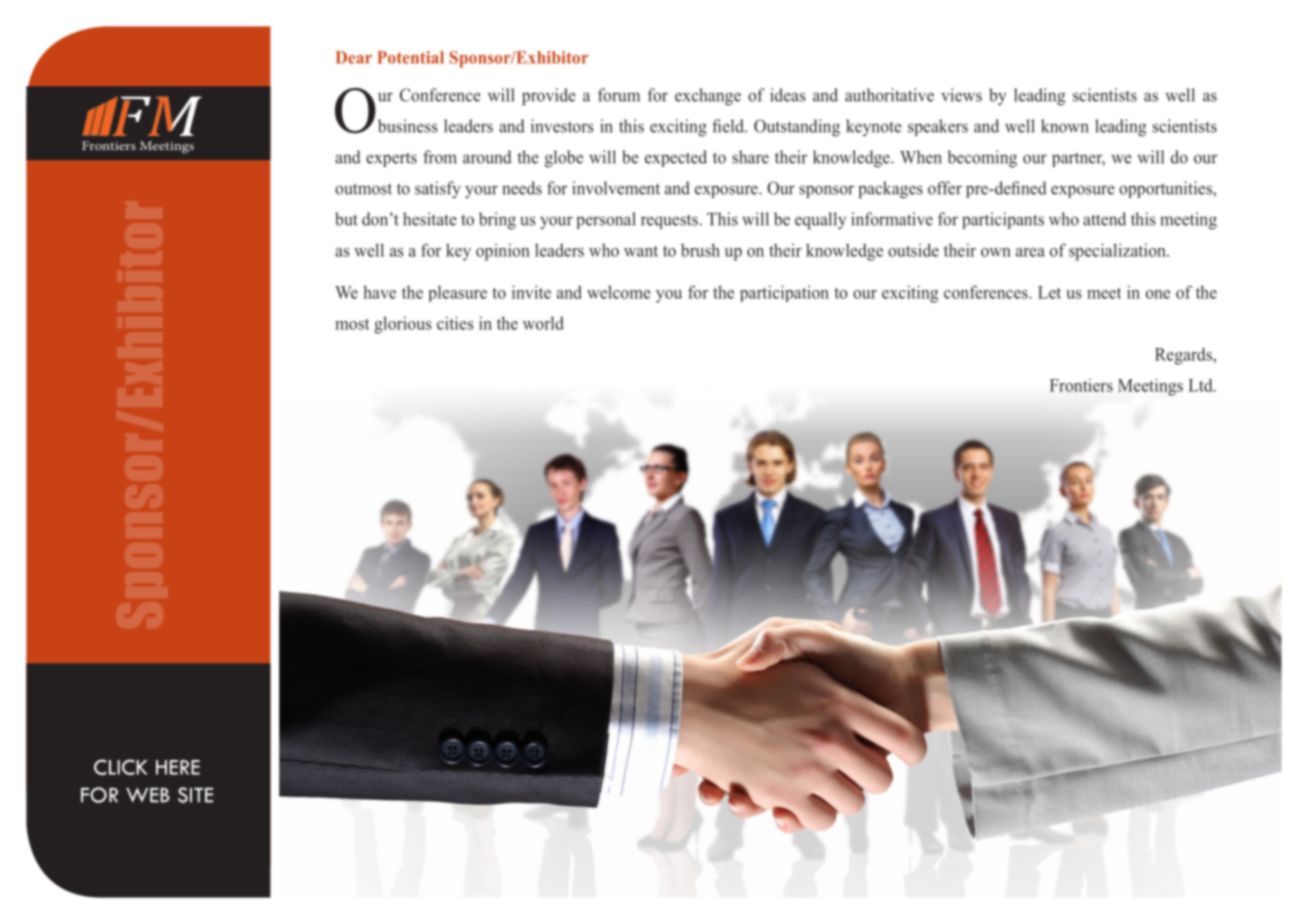  I want to click on HERE, so click(178, 767).
